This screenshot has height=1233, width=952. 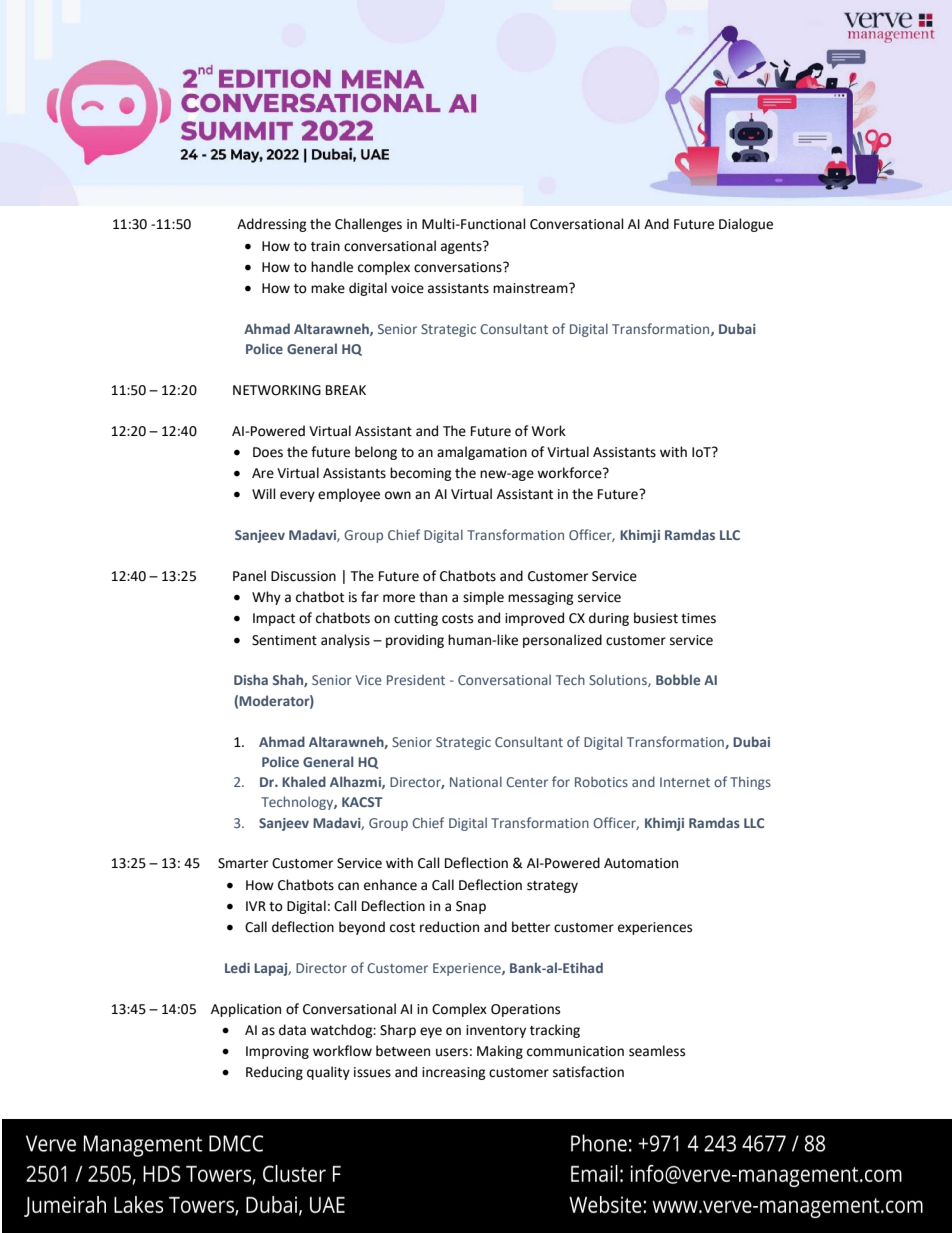 I want to click on train, so click(x=325, y=246).
